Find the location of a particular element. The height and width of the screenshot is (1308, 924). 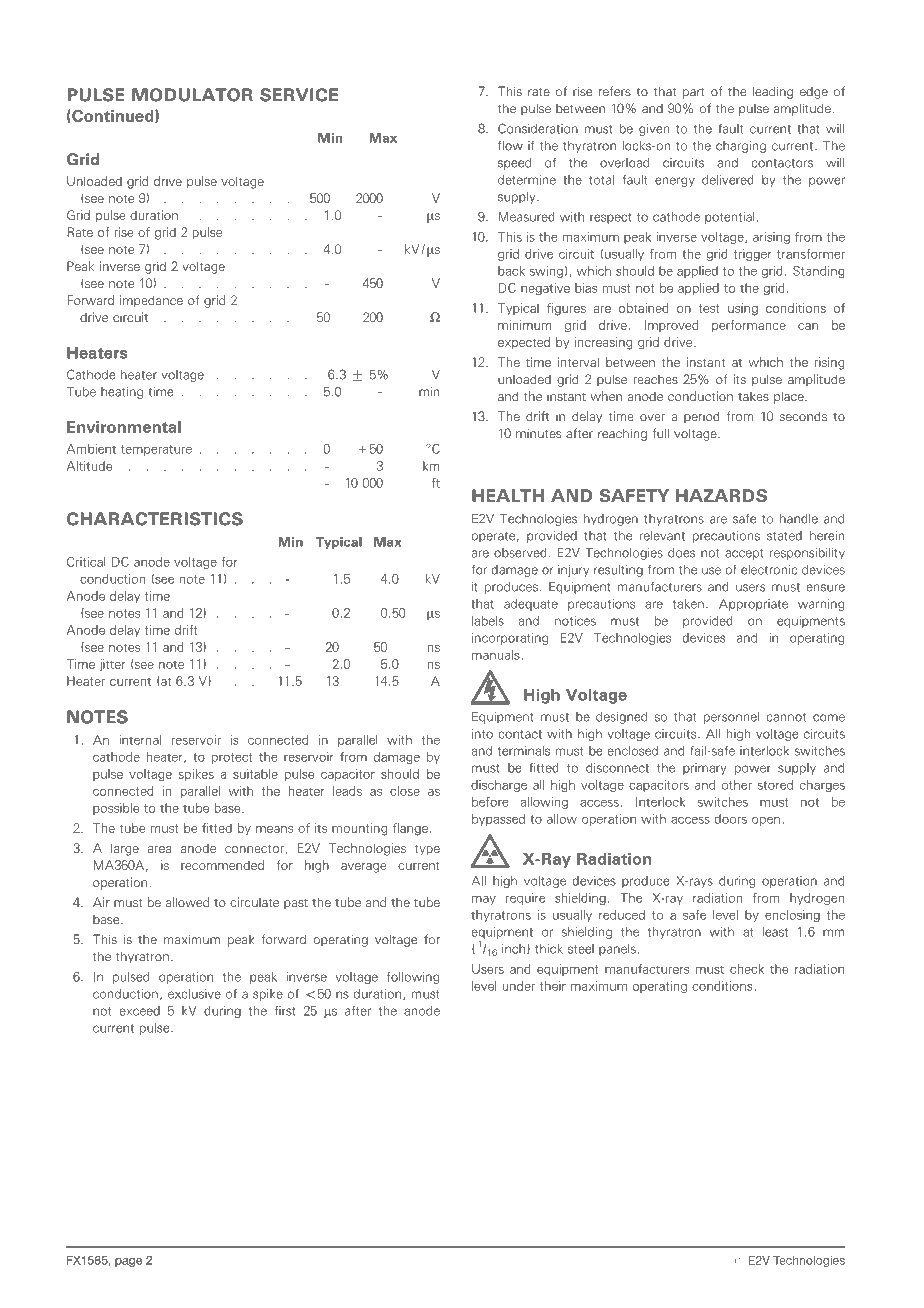

page is located at coordinates (128, 1262).
